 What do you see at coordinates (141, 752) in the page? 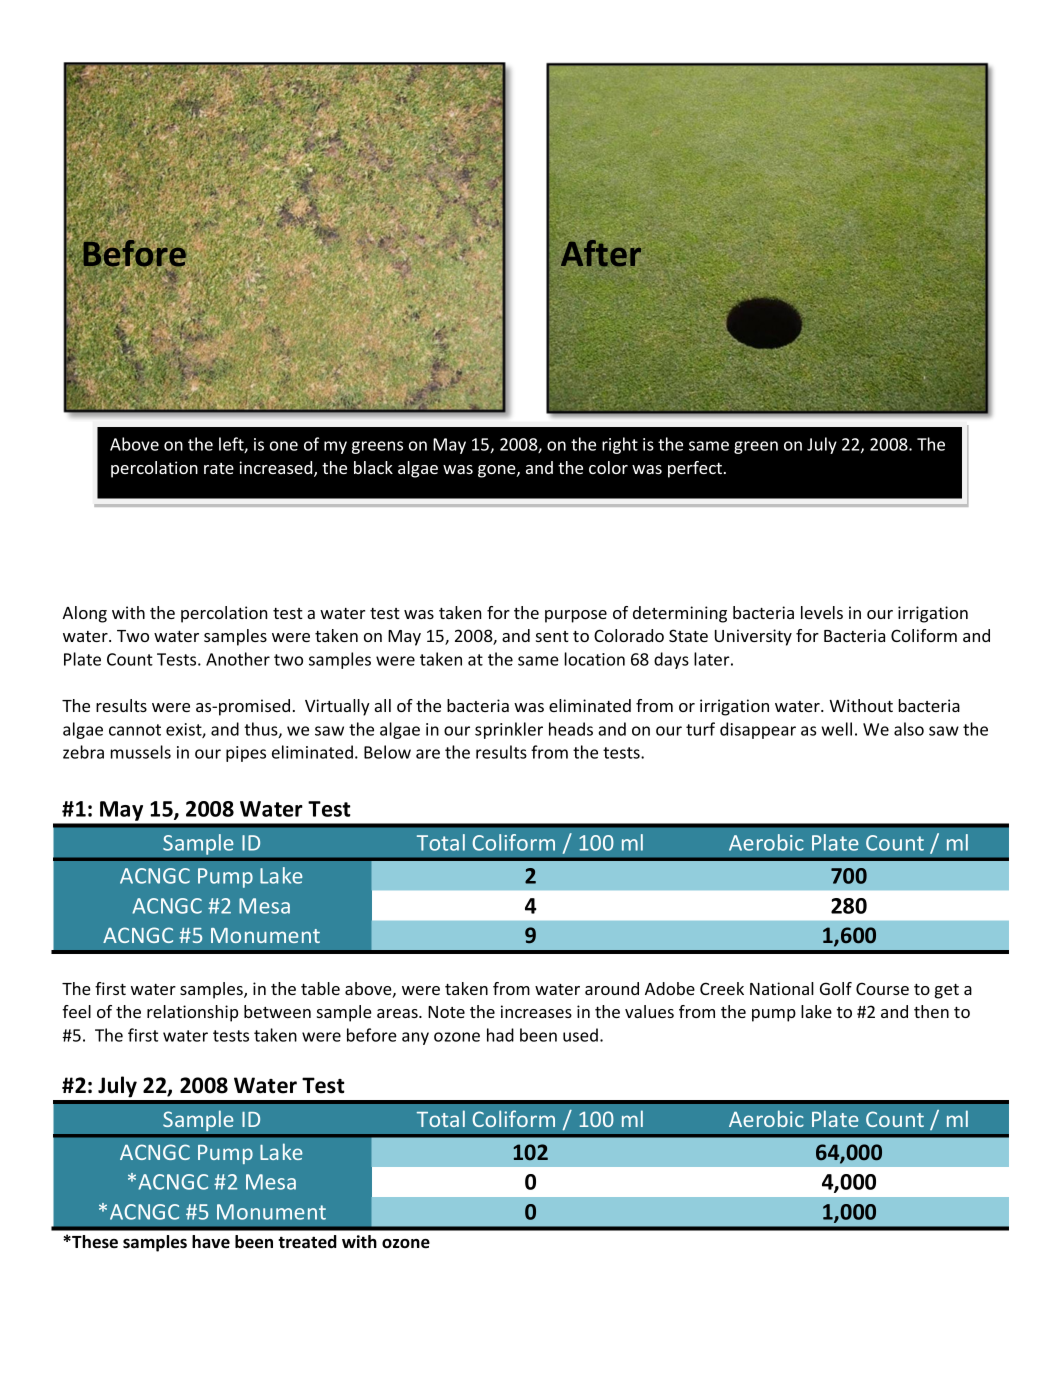
I see `mussels` at bounding box center [141, 752].
